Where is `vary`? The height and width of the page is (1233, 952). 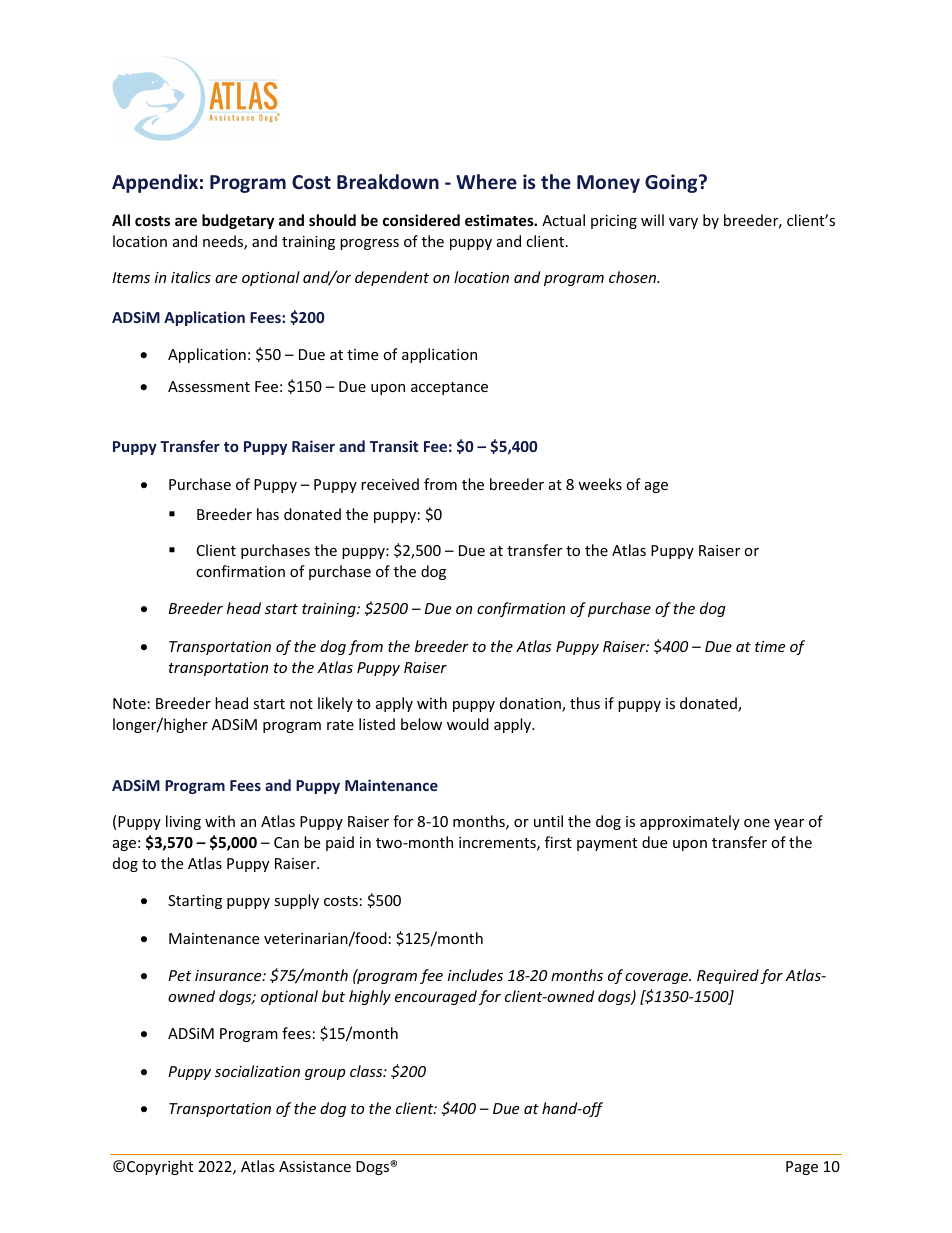 vary is located at coordinates (683, 223).
